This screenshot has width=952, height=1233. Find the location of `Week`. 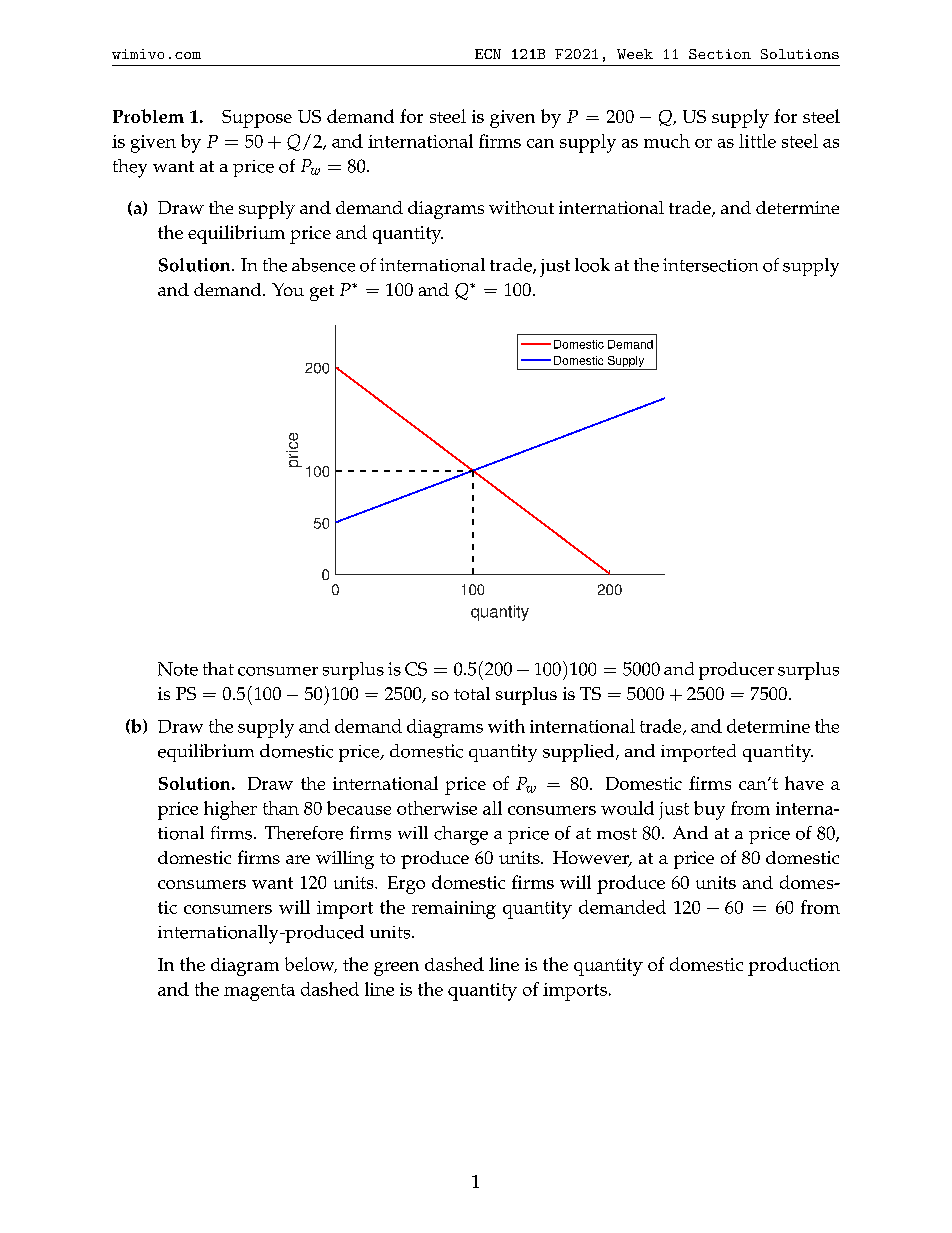

Week is located at coordinates (635, 54).
